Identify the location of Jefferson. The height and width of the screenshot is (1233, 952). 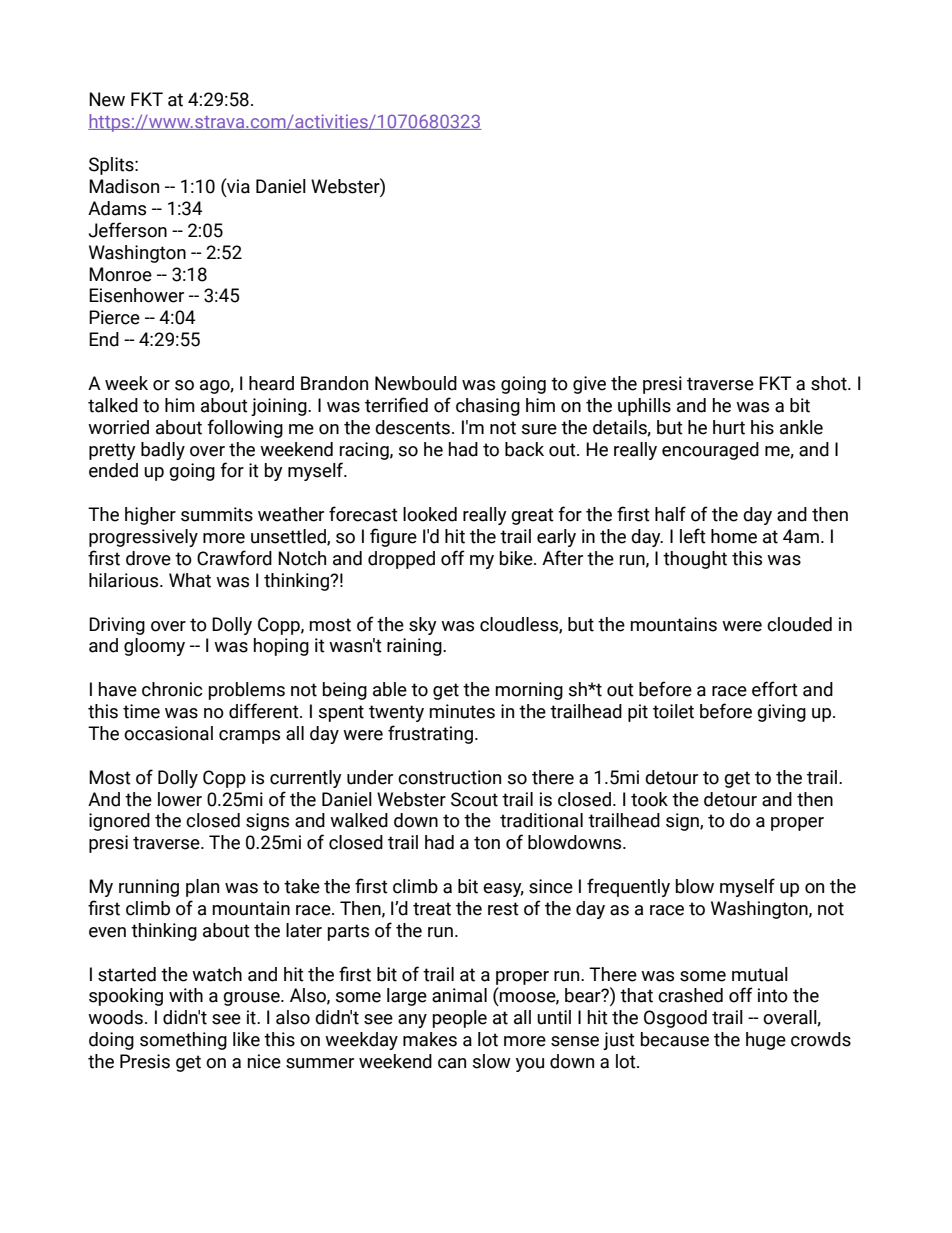
(128, 230).
